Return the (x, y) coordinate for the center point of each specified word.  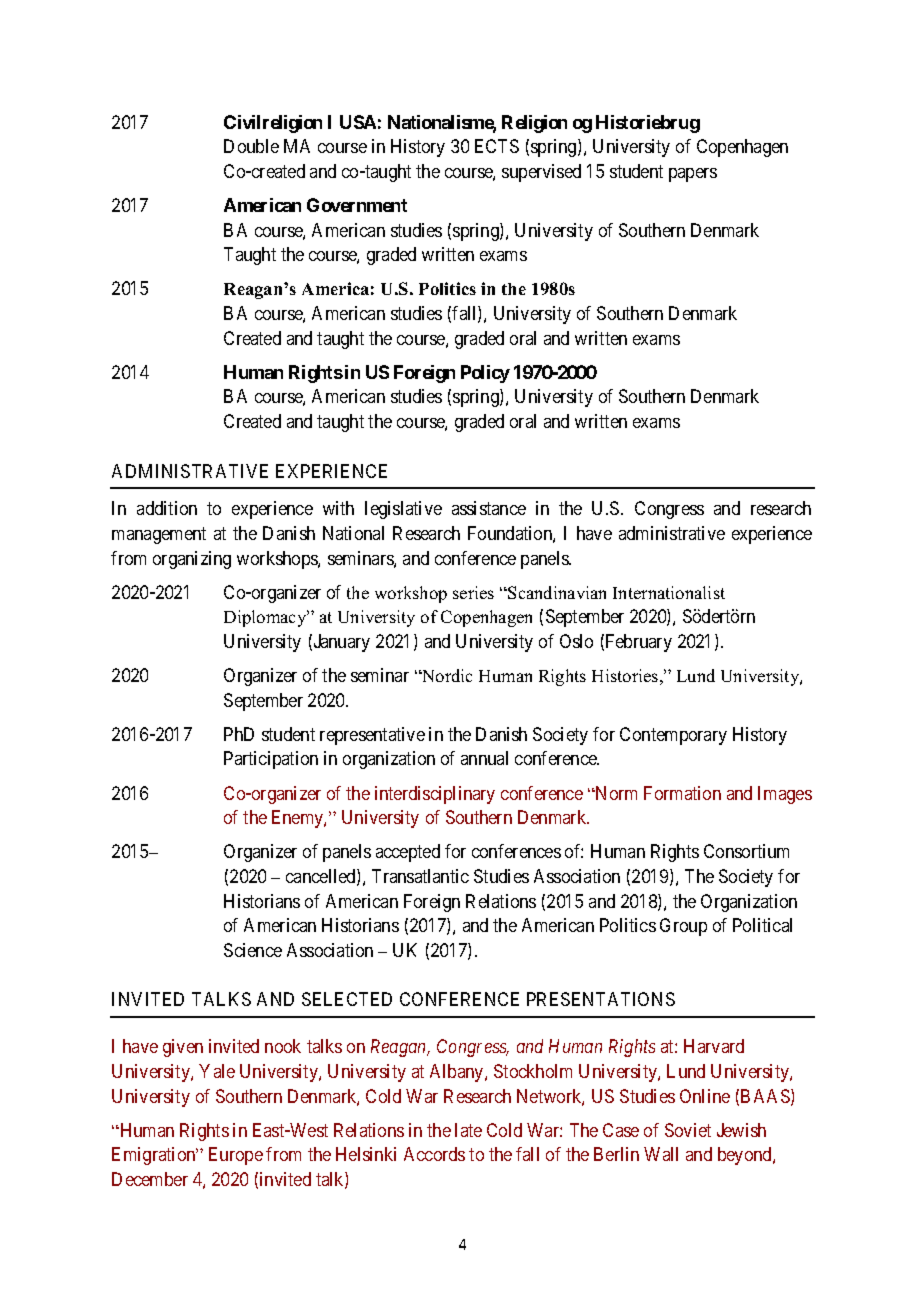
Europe (236, 1156)
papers (693, 175)
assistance (489, 508)
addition (167, 508)
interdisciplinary (435, 795)
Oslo (576, 641)
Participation (271, 760)
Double (251, 146)
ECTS (497, 146)
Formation (682, 793)
